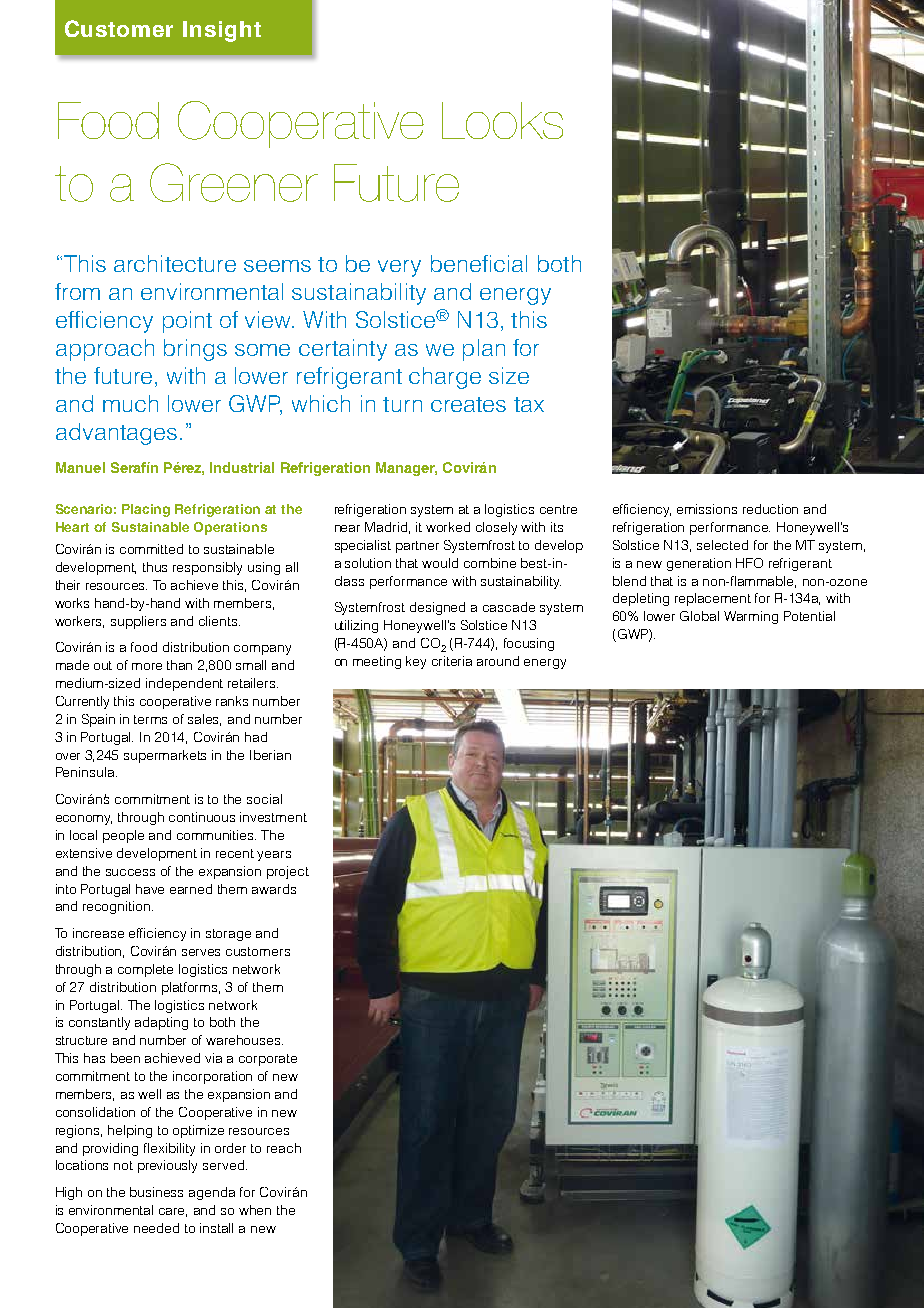 This screenshot has width=924, height=1308. I want to click on Manager, so click(406, 469).
